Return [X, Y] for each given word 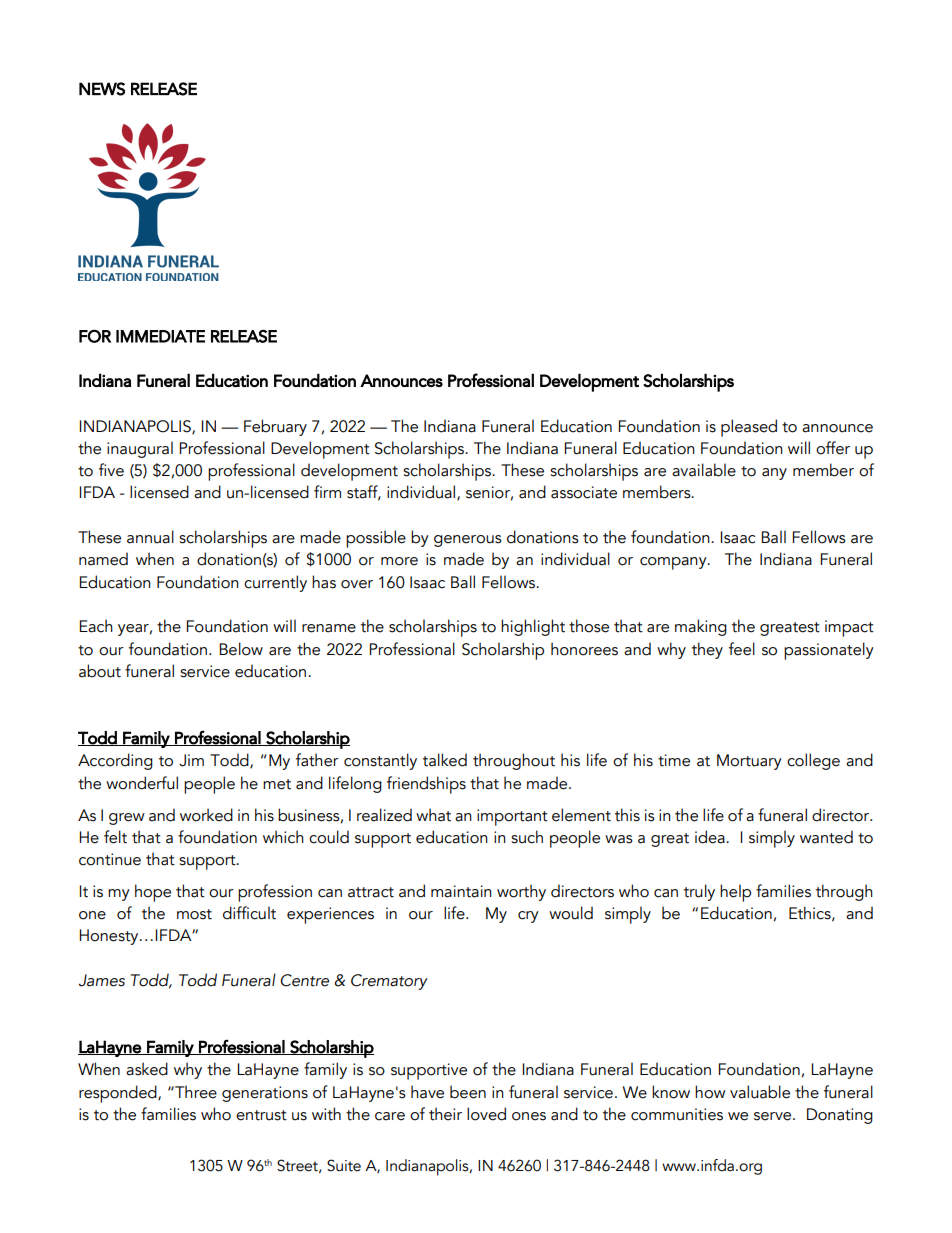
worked [206, 815]
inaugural [140, 449]
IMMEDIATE [160, 336]
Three [195, 1092]
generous [468, 541]
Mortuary [749, 762]
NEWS [102, 89]
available [704, 470]
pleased [749, 428]
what [433, 815]
